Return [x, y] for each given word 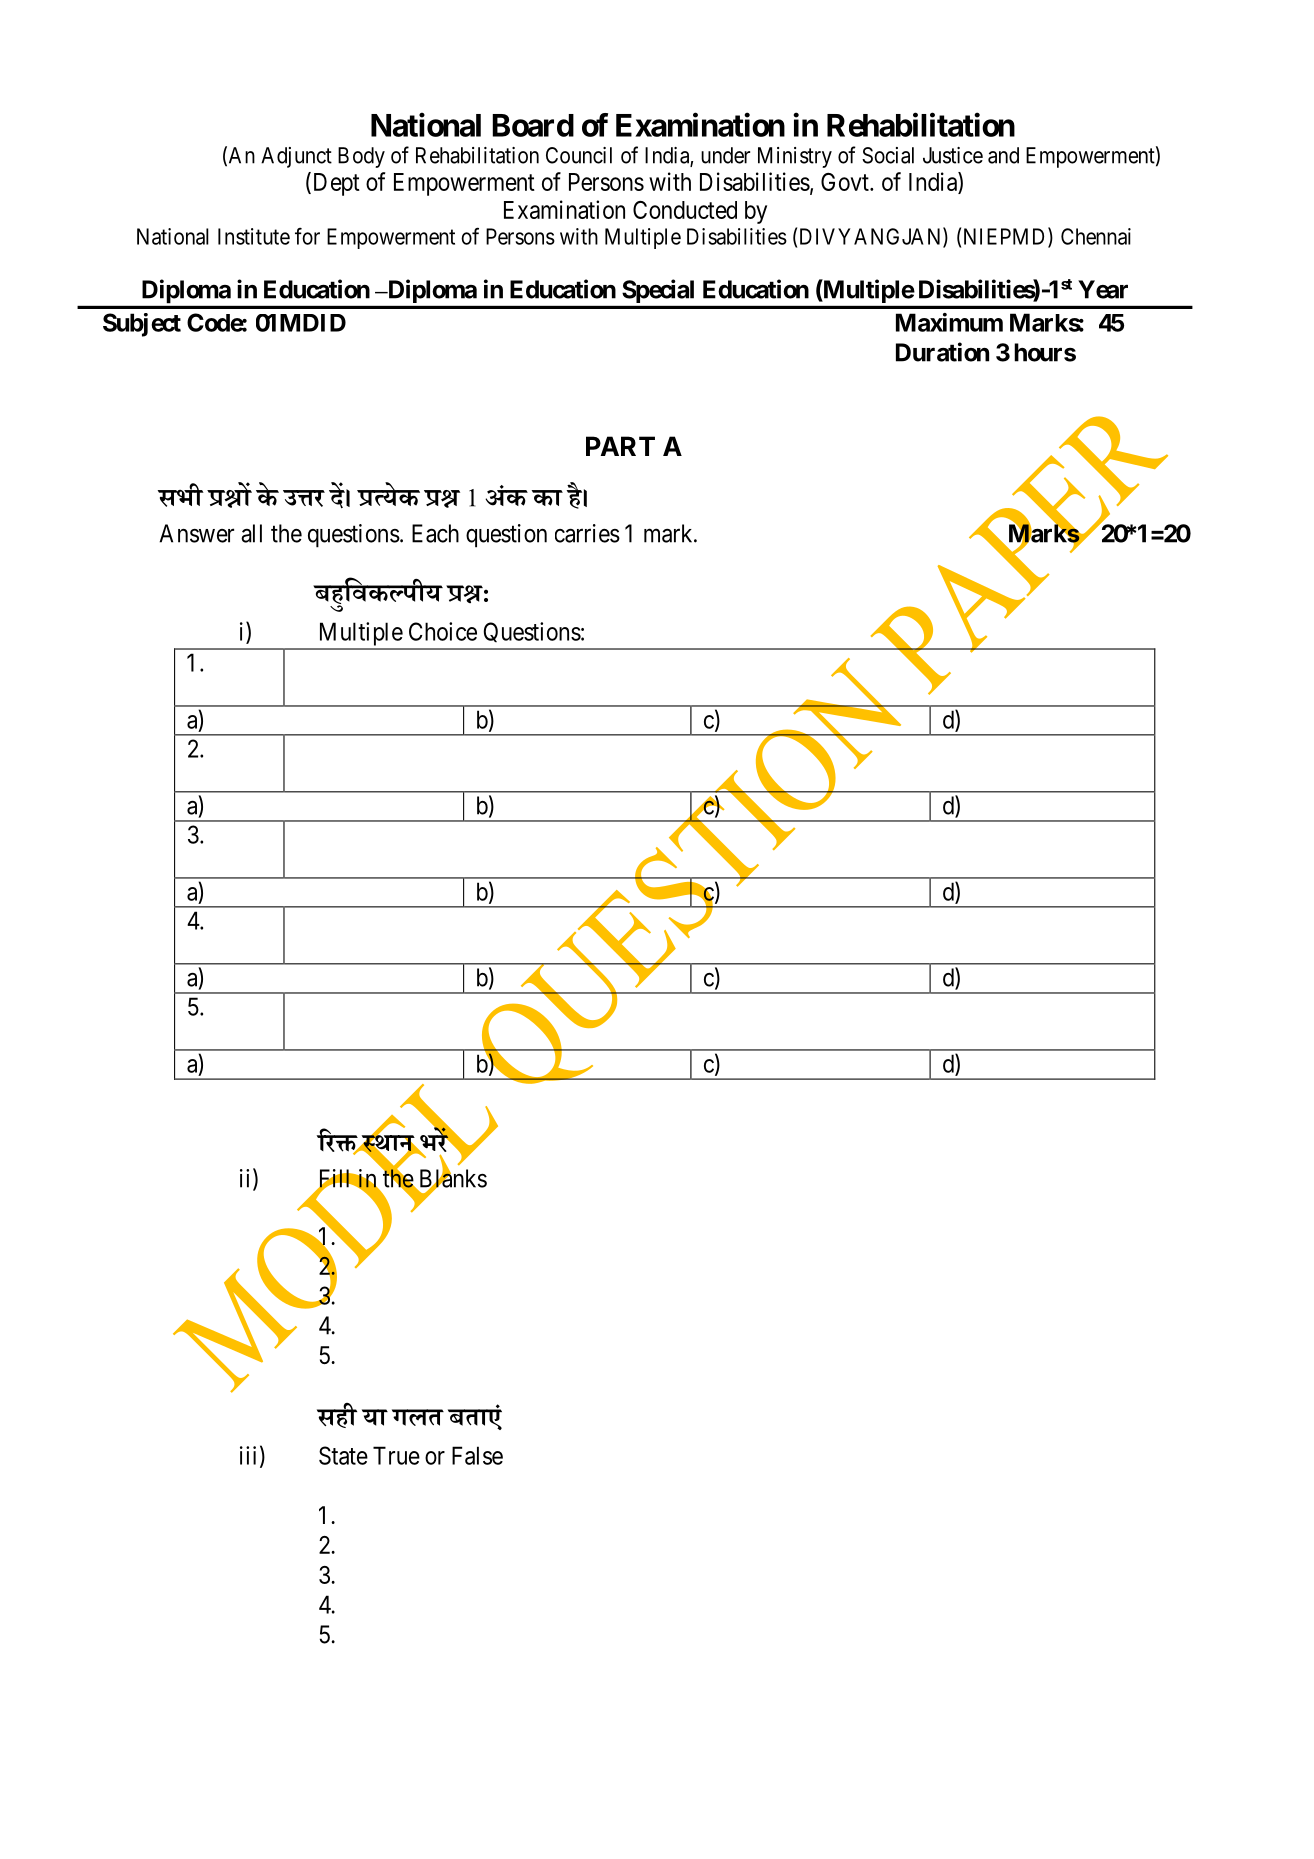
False [477, 1455]
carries [587, 533]
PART [620, 446]
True [396, 1455]
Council [579, 155]
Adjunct [296, 157]
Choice [443, 631]
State [343, 1455]
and [1003, 155]
